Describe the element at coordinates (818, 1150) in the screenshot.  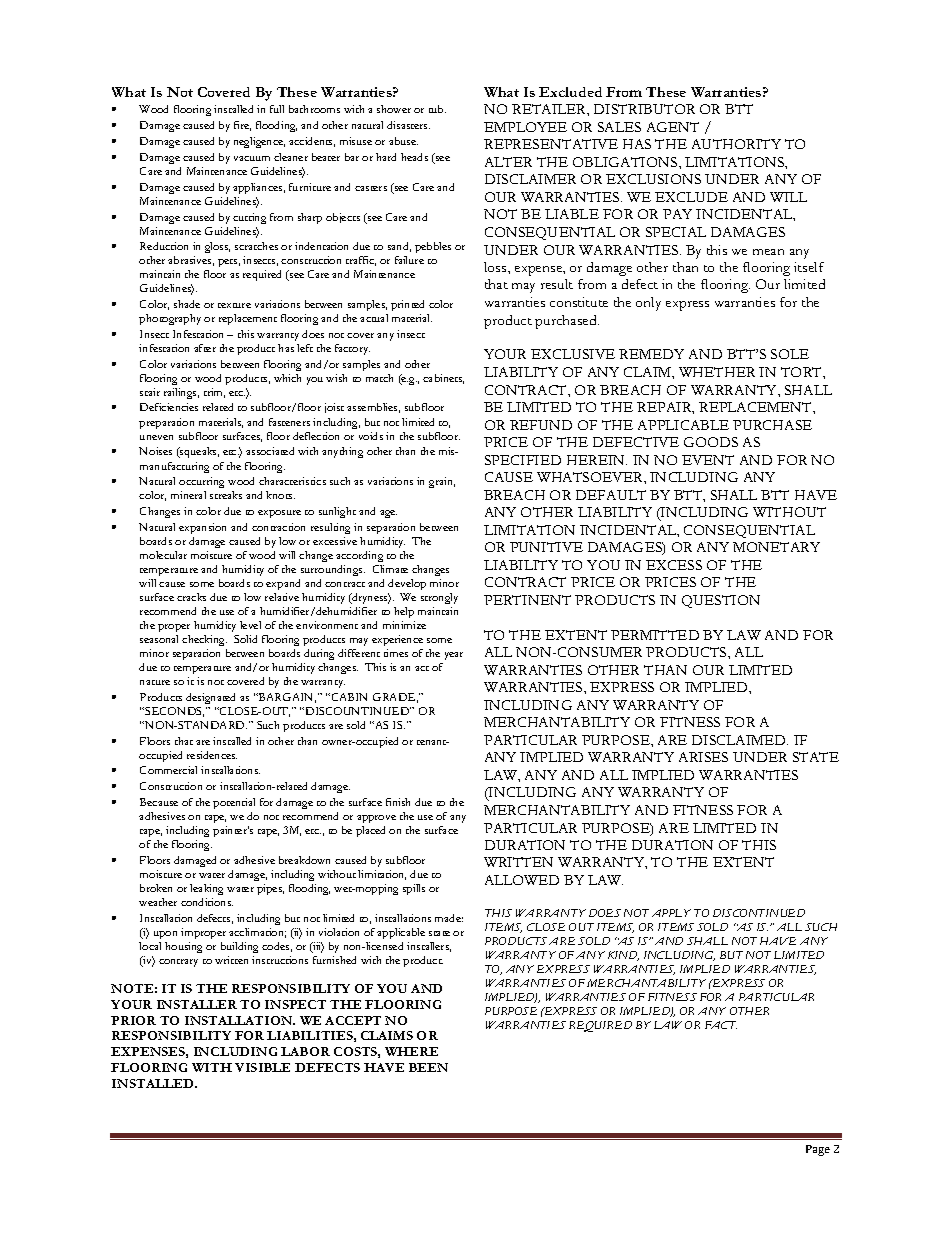
I see `Page` at that location.
